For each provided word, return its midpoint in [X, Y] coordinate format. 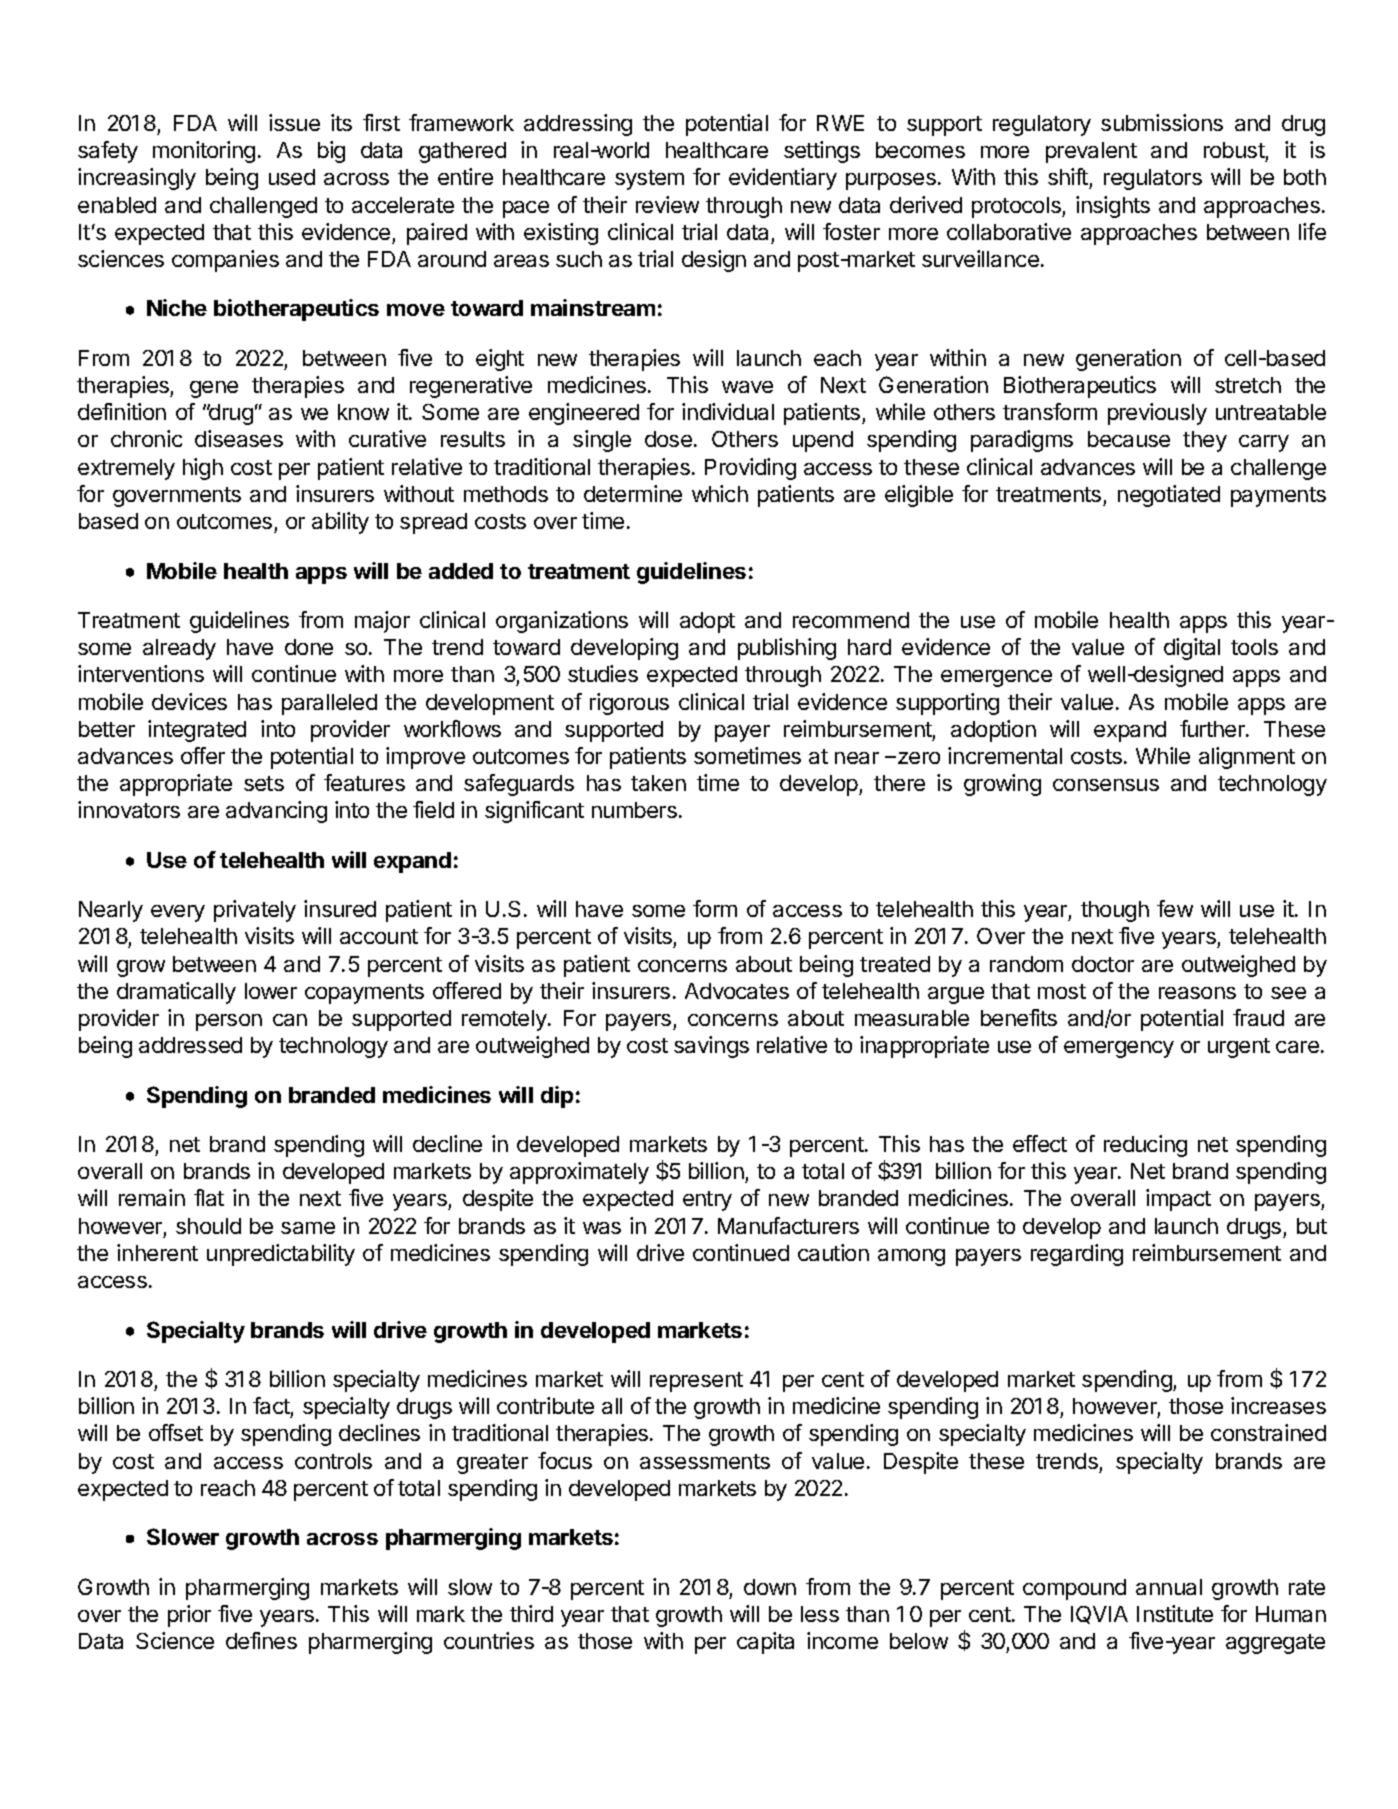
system [649, 180]
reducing [1145, 1146]
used [292, 177]
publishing [787, 649]
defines [261, 1640]
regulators [1153, 179]
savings [711, 1047]
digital [1192, 649]
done [309, 647]
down [770, 1587]
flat [209, 1197]
